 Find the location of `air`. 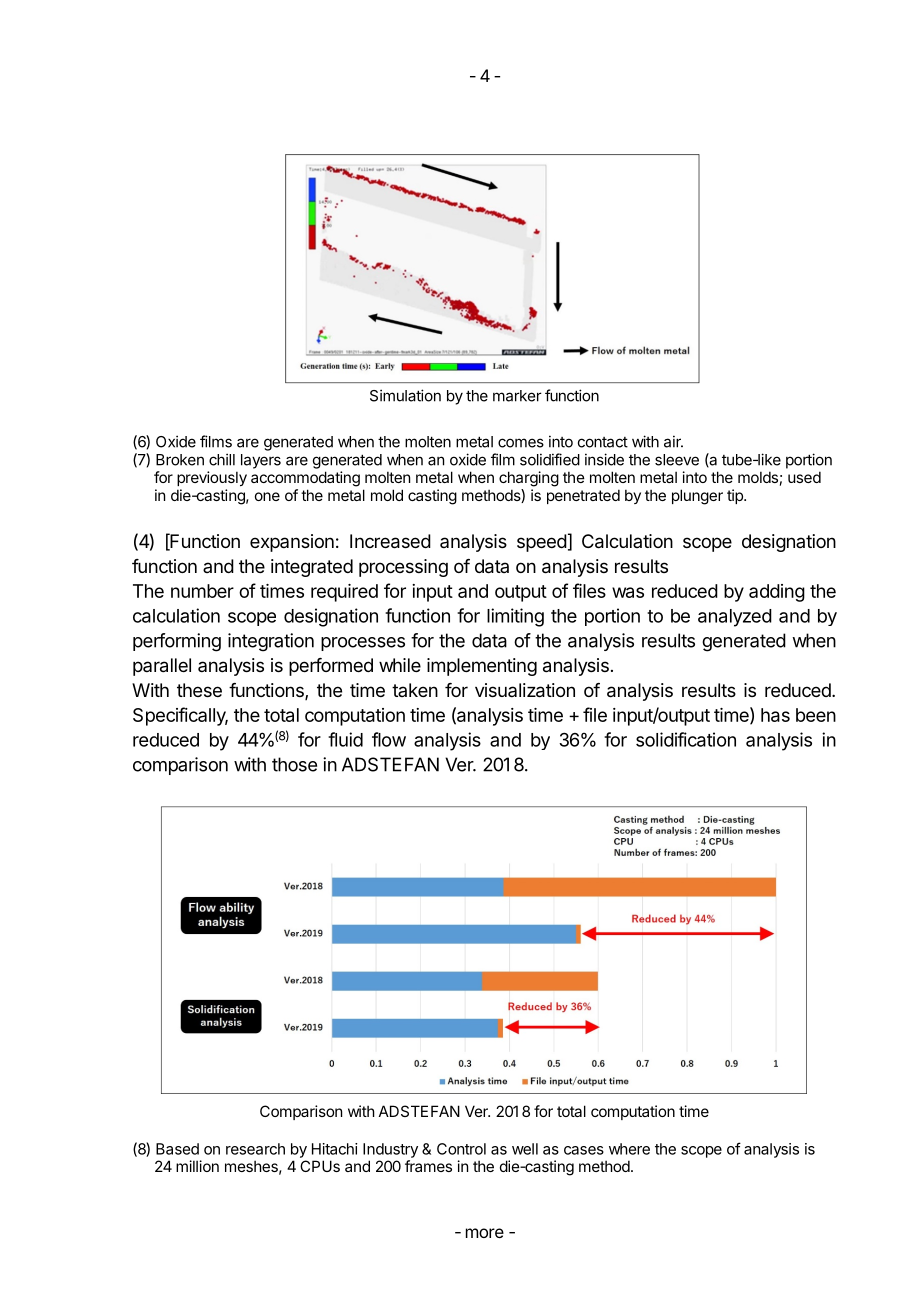

air is located at coordinates (673, 441).
